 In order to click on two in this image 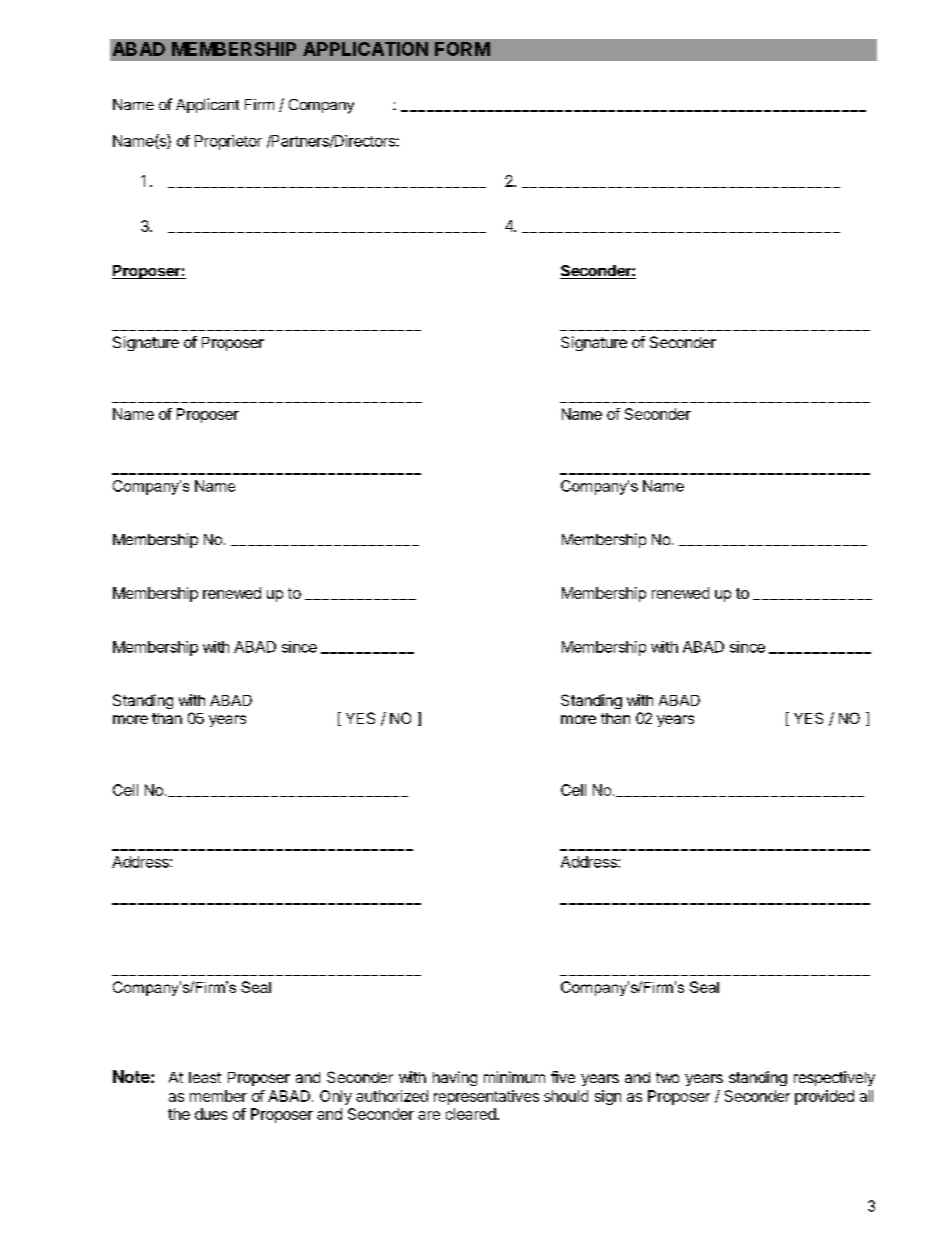, I will do `click(667, 1077)`.
